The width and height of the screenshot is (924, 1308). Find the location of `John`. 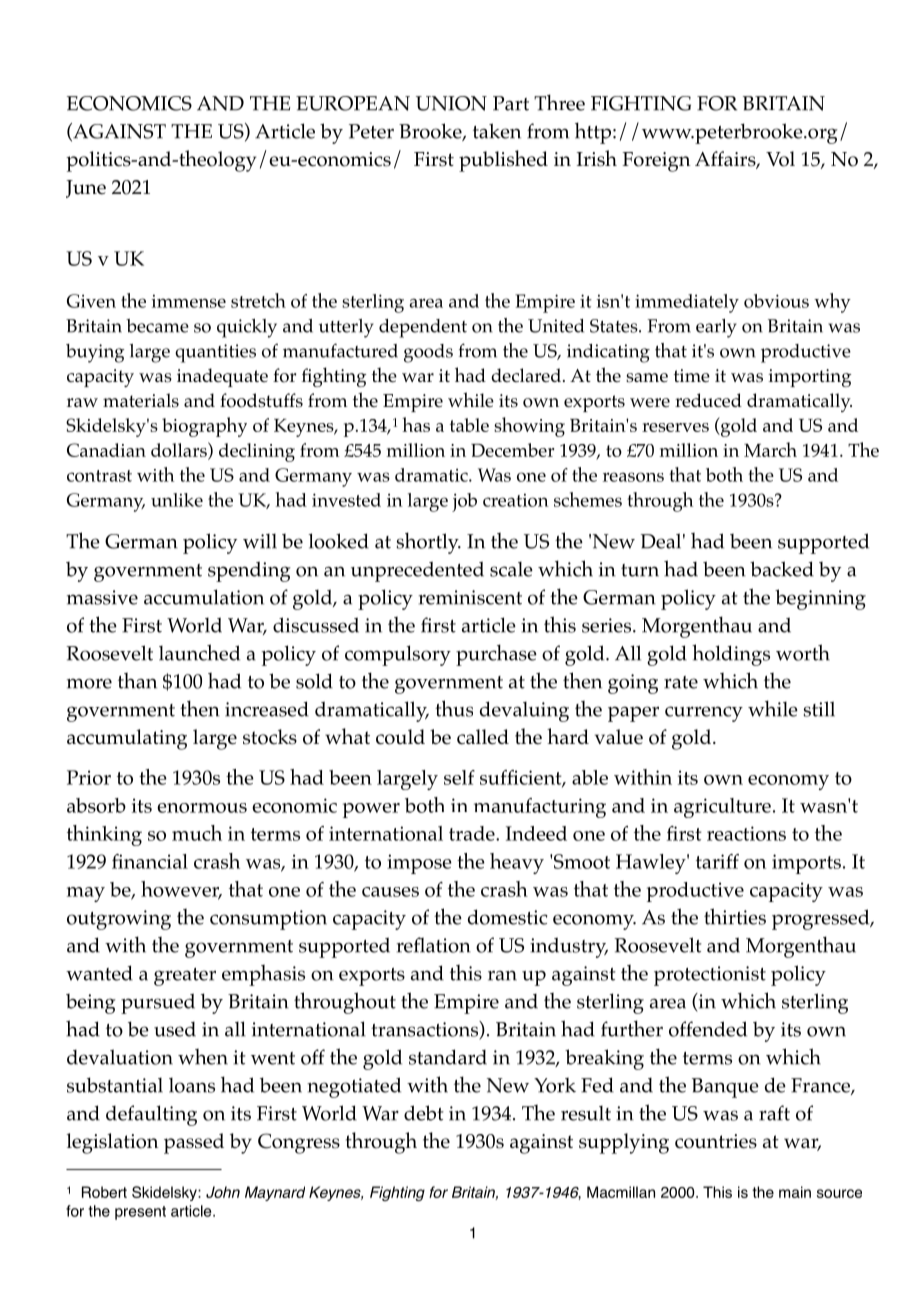

John is located at coordinates (223, 1192).
